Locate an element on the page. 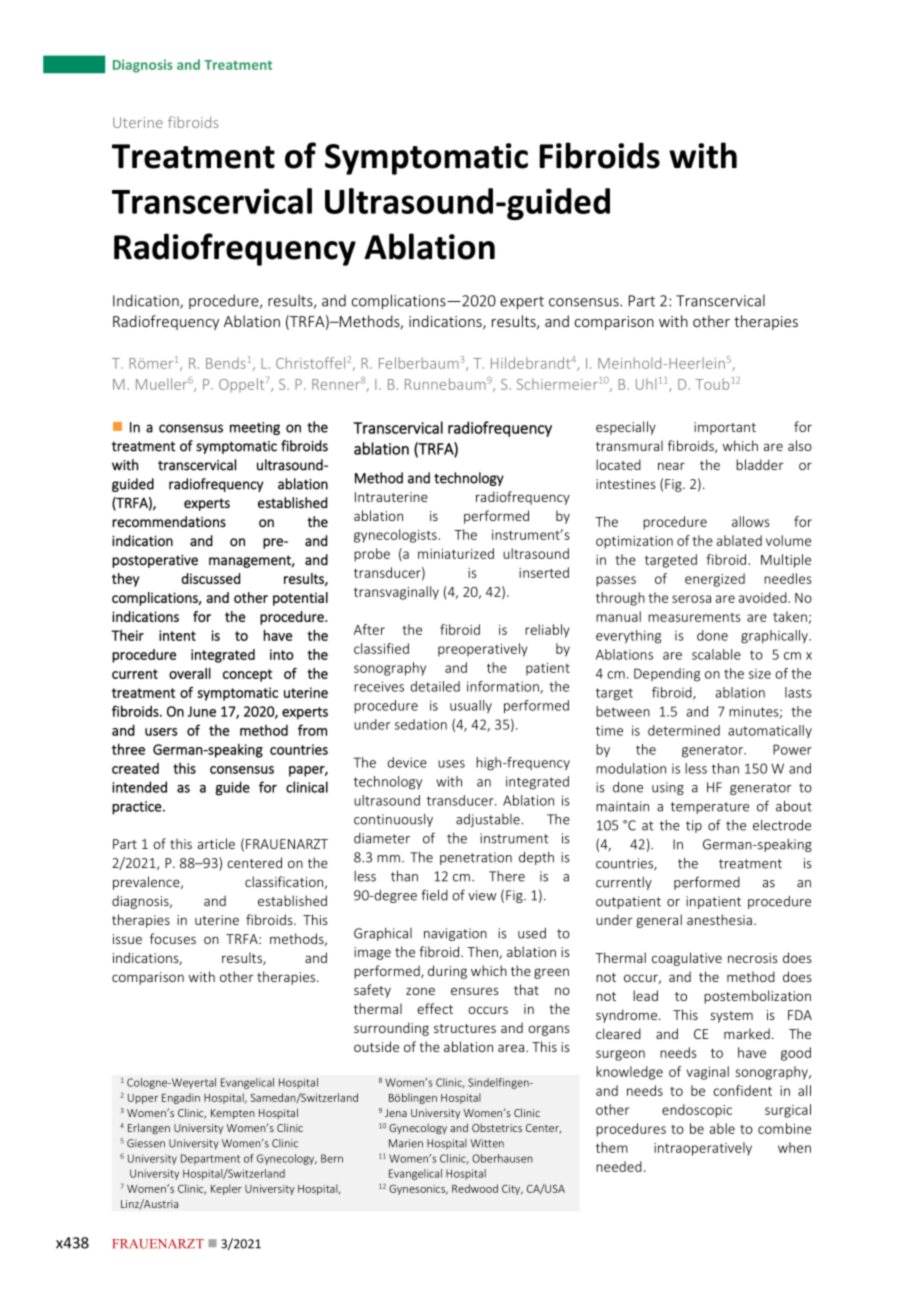  issue is located at coordinates (127, 939).
